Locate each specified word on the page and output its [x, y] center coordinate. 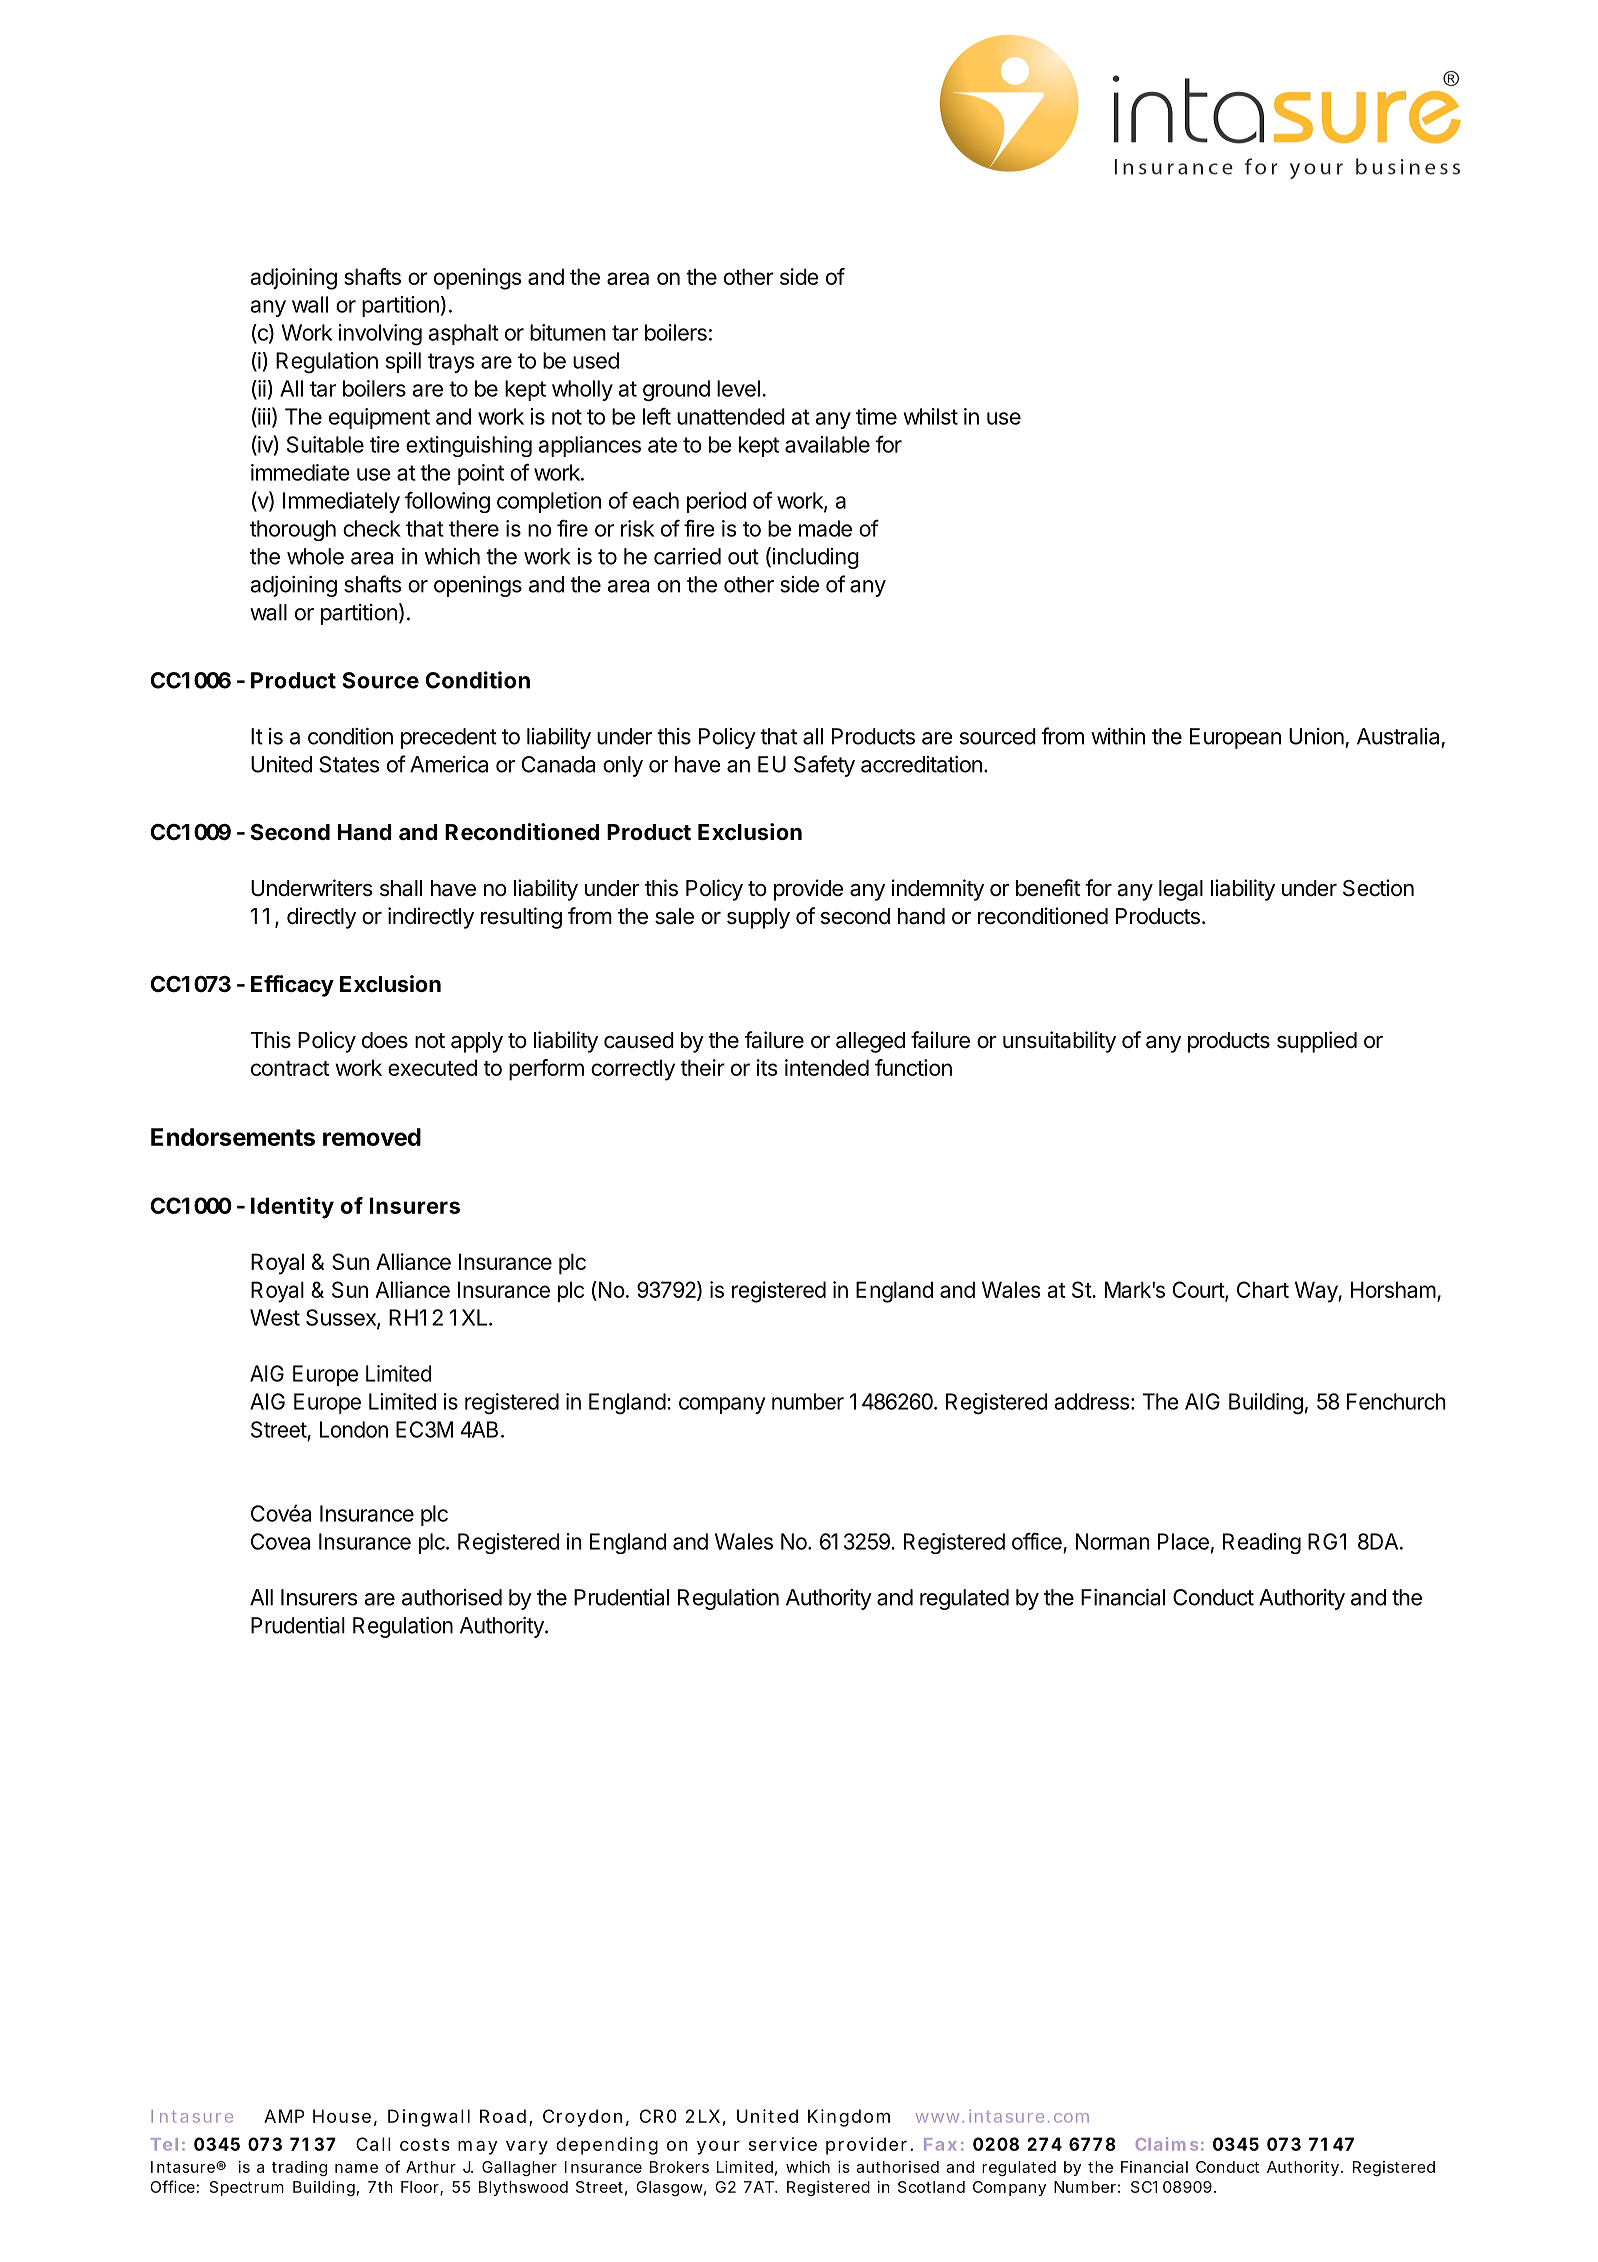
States [349, 764]
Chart [1263, 1289]
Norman [1113, 1541]
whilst [930, 416]
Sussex [342, 1318]
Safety [824, 766]
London [354, 1429]
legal [1181, 890]
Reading [1262, 1543]
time [876, 416]
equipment [379, 418]
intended [827, 1067]
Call [373, 2144]
